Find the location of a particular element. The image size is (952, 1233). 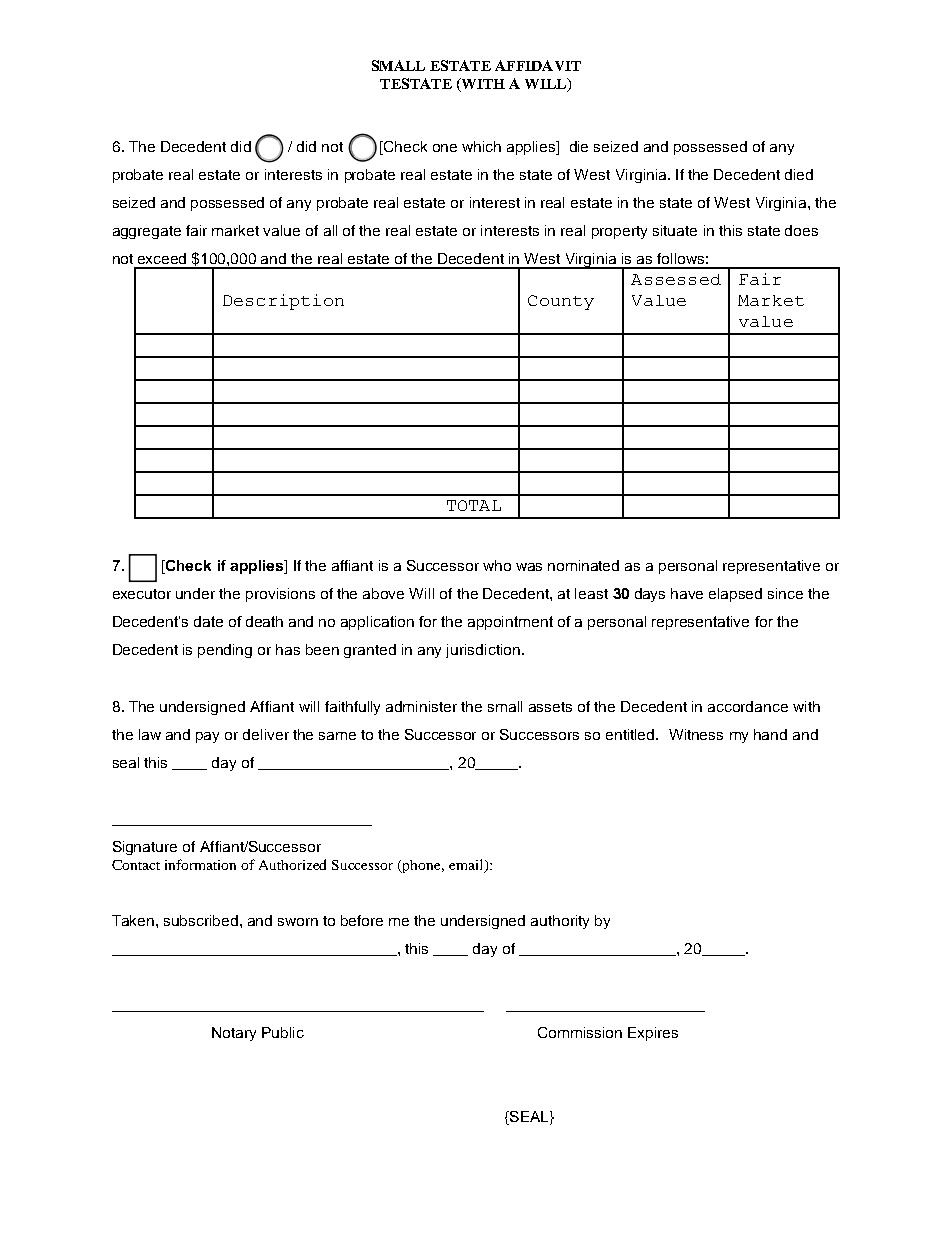

Commission is located at coordinates (580, 1032).
